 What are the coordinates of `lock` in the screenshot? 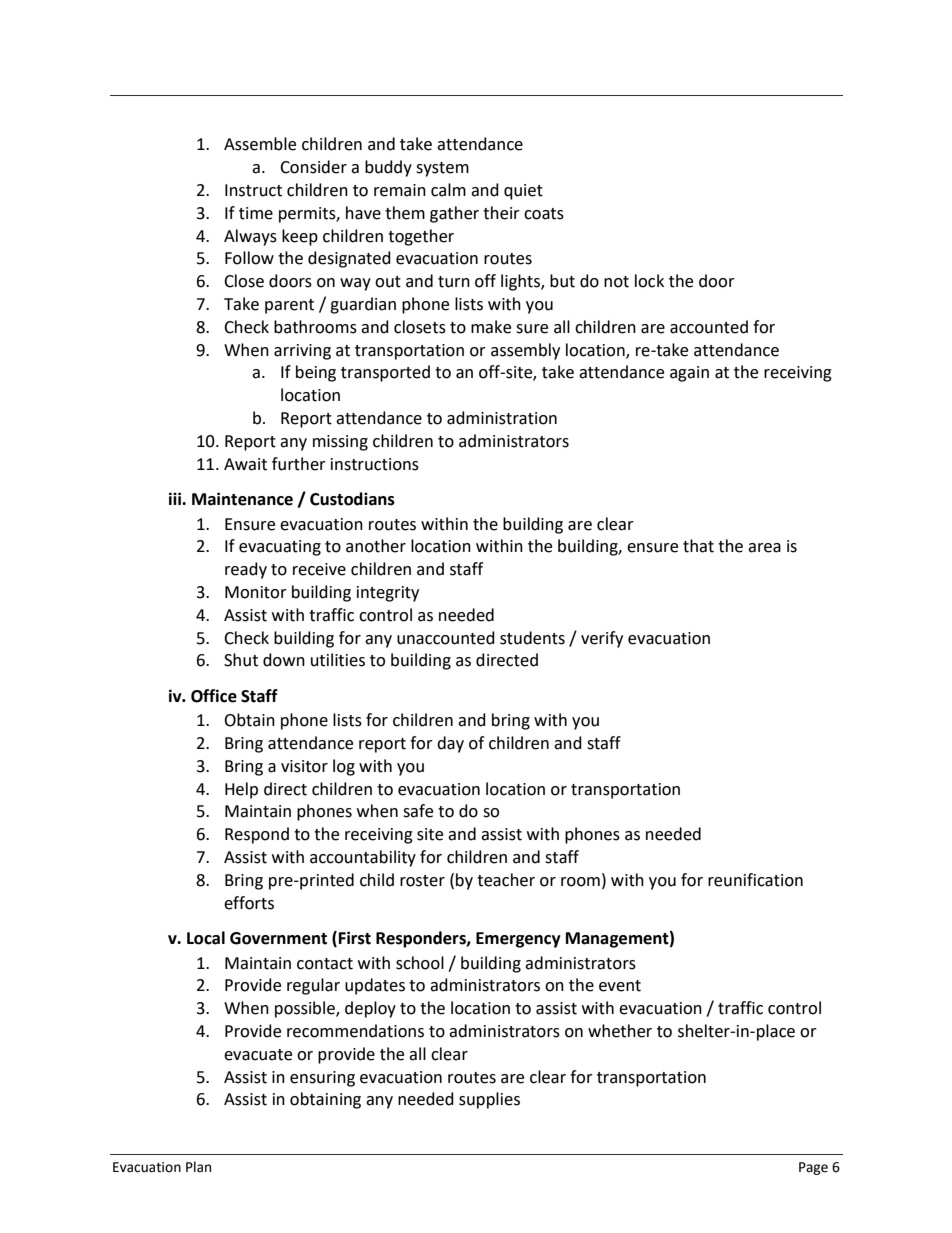 It's located at (649, 281).
